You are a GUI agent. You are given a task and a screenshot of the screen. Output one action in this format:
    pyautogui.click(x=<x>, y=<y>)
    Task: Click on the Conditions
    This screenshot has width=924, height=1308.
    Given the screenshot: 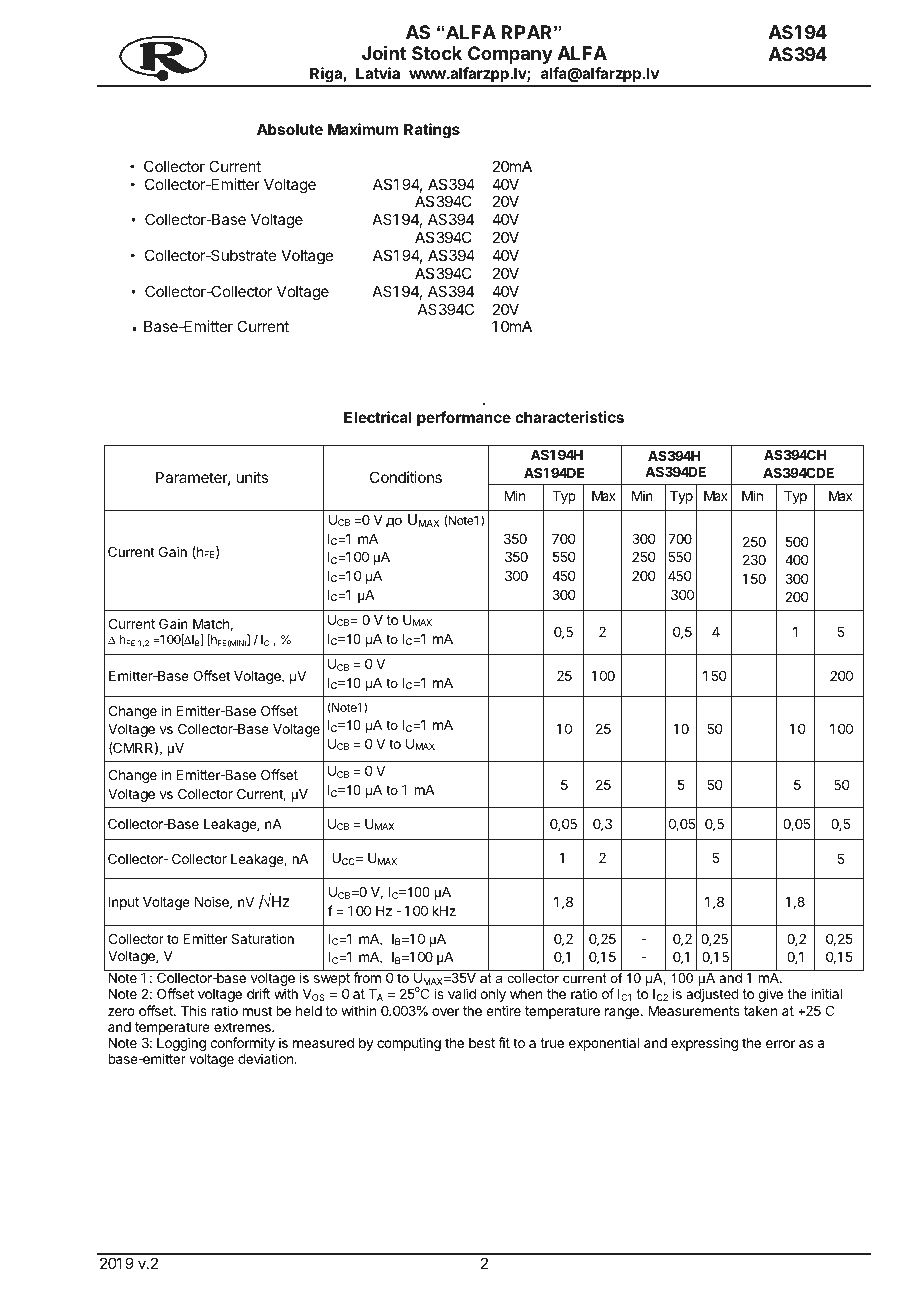 What is the action you would take?
    pyautogui.click(x=406, y=477)
